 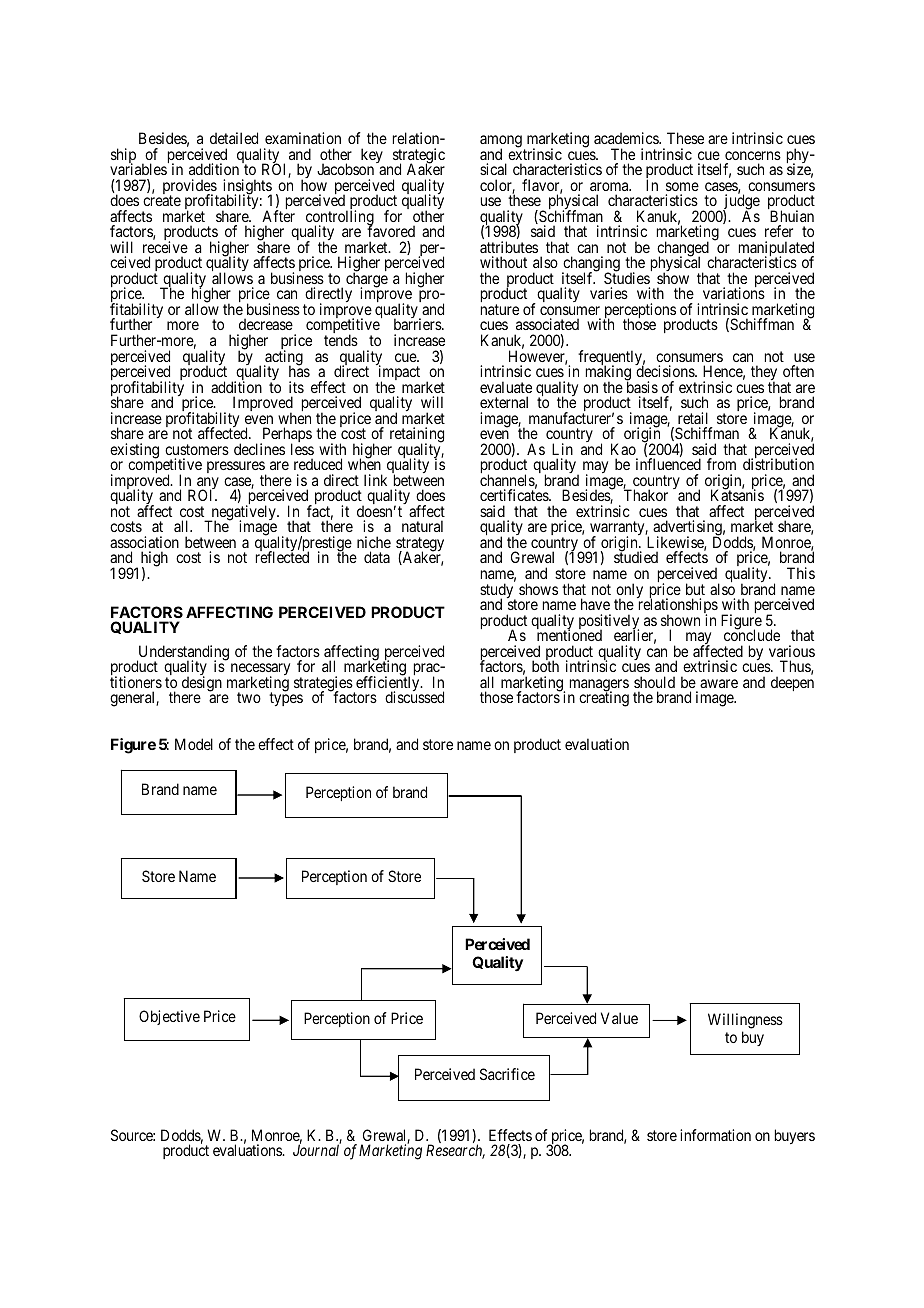 I want to click on conclude, so click(x=752, y=635).
